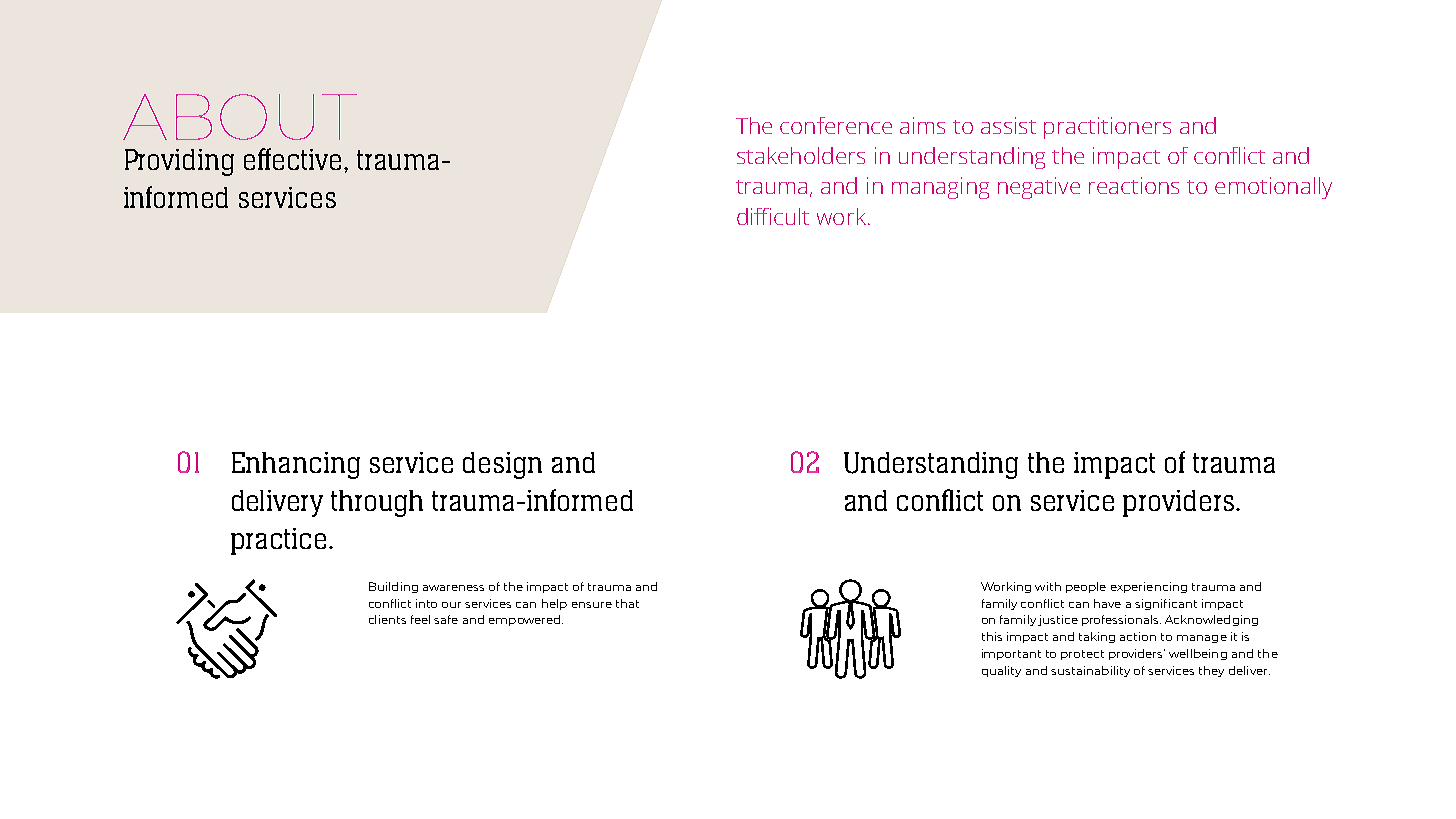 The image size is (1456, 819). Describe the element at coordinates (1149, 587) in the screenshot. I see `experiencing` at that location.
